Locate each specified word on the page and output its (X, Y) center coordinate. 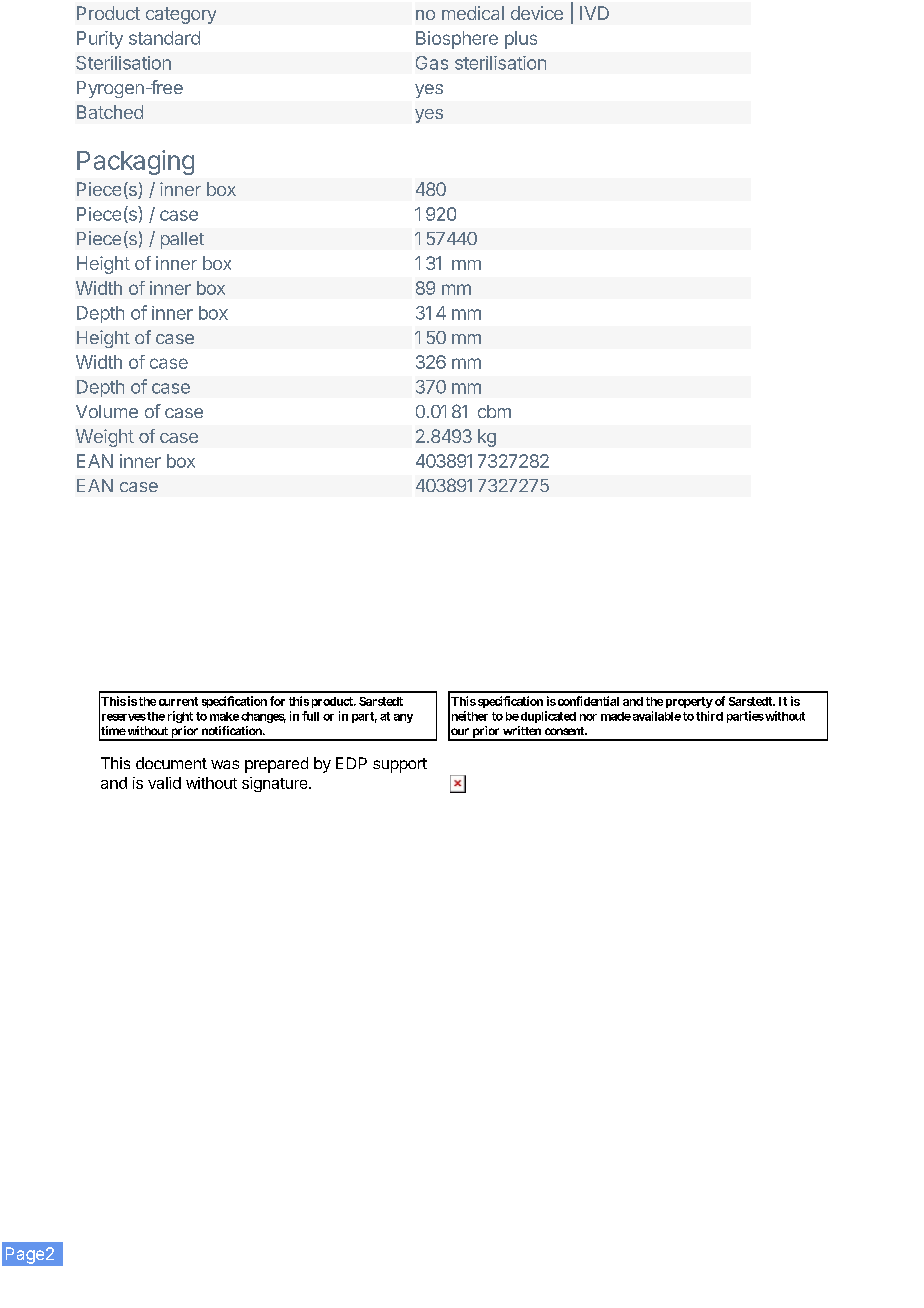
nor (588, 717)
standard (164, 38)
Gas (432, 63)
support (400, 765)
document (171, 763)
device (537, 13)
